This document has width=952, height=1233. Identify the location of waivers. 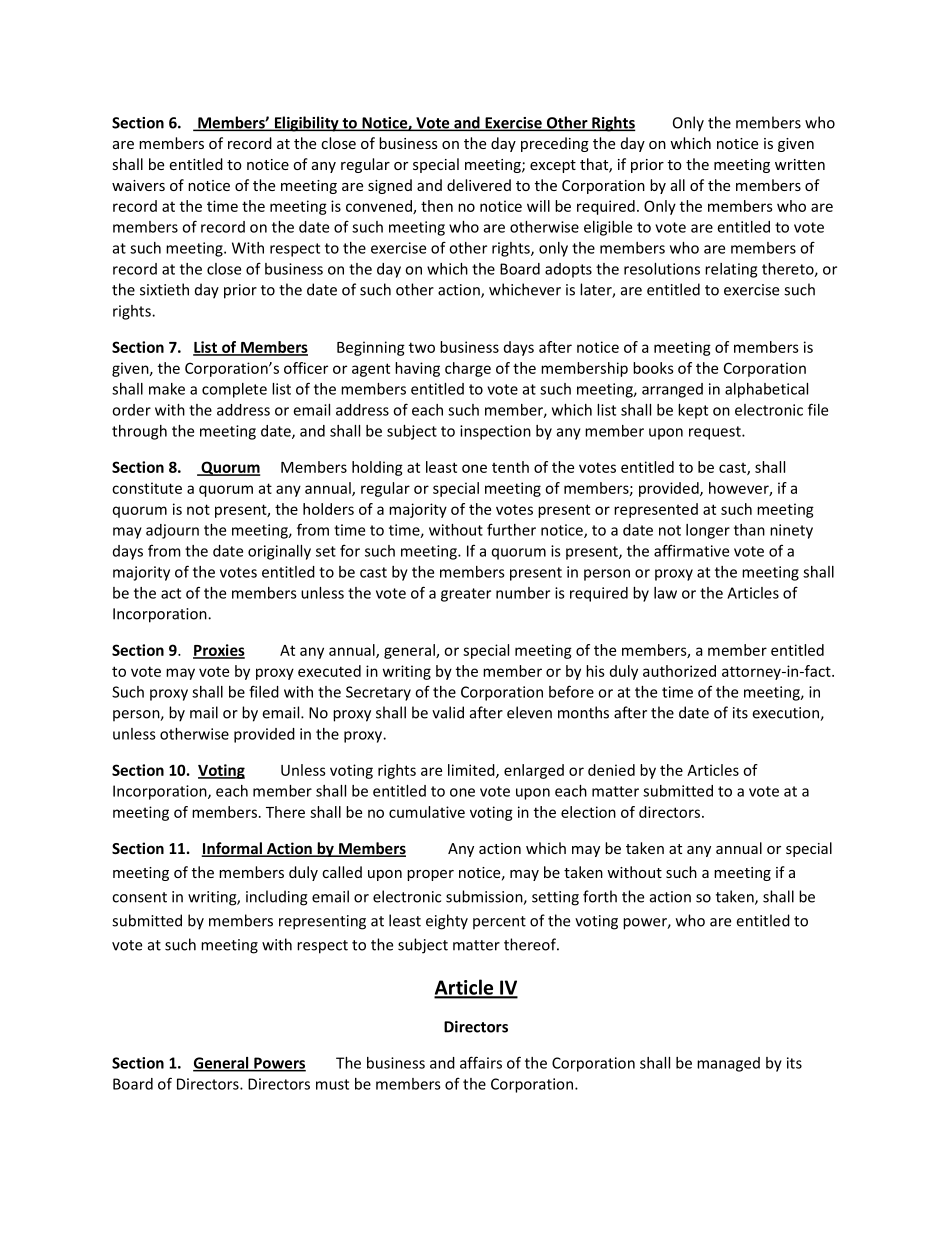
(138, 185).
